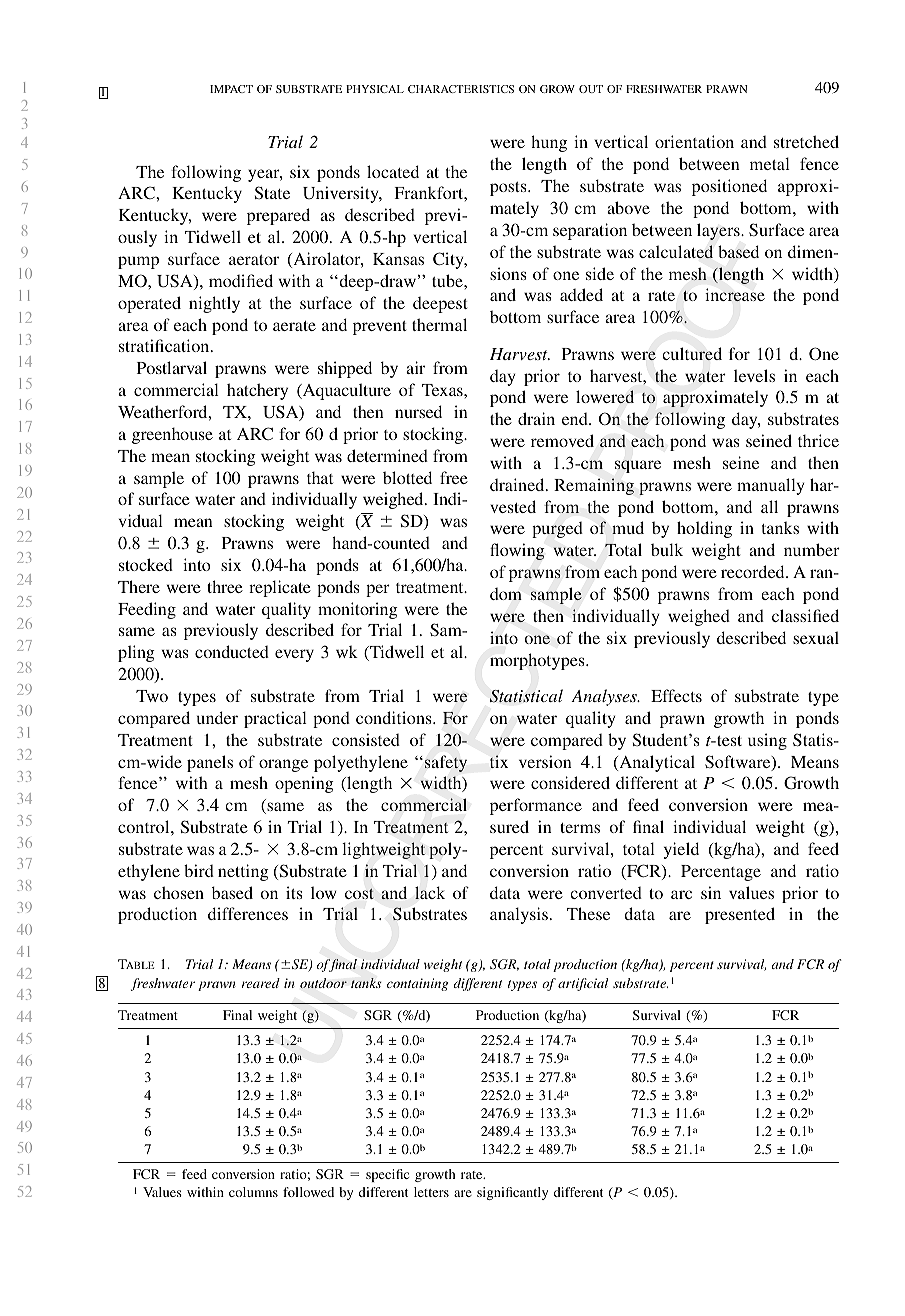  Describe the element at coordinates (461, 89) in the screenshot. I see `CHARACTERISTICS` at that location.
